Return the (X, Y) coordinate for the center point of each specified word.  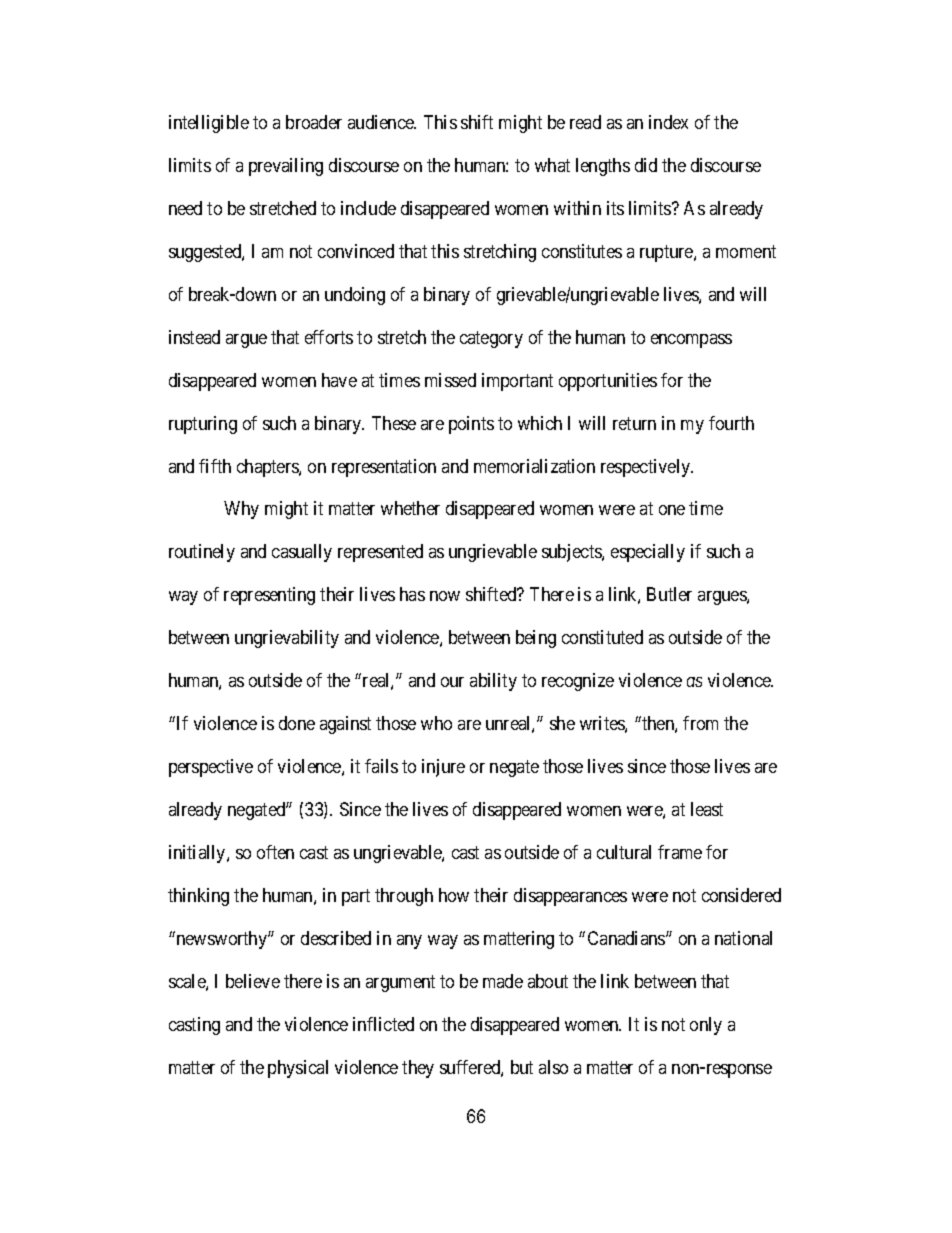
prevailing (286, 167)
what (552, 165)
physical (298, 1069)
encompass (691, 341)
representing (269, 596)
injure (443, 768)
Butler (669, 594)
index (668, 122)
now (445, 596)
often (275, 852)
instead (194, 337)
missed (450, 380)
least (707, 809)
